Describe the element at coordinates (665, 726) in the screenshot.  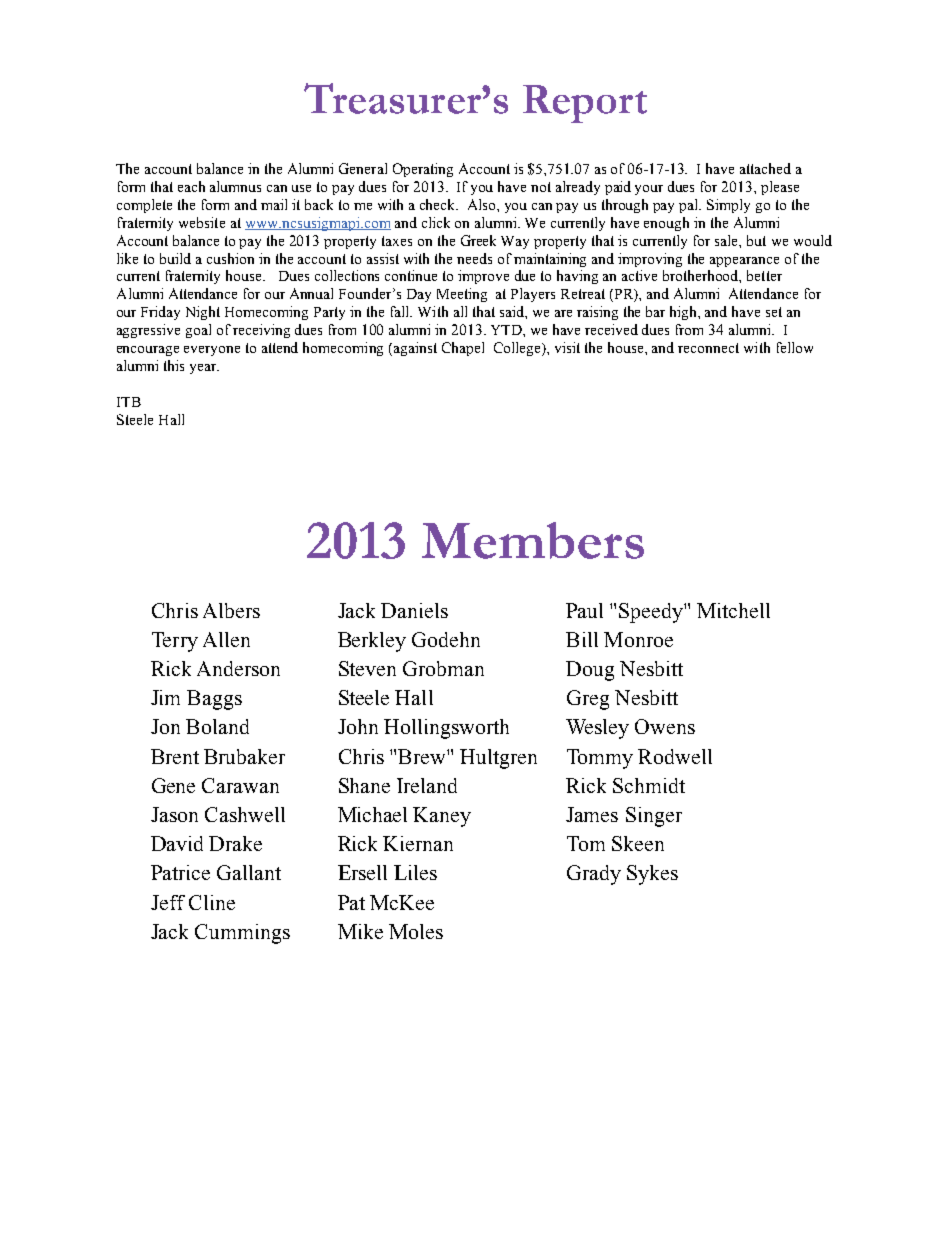
I see `Owens` at that location.
